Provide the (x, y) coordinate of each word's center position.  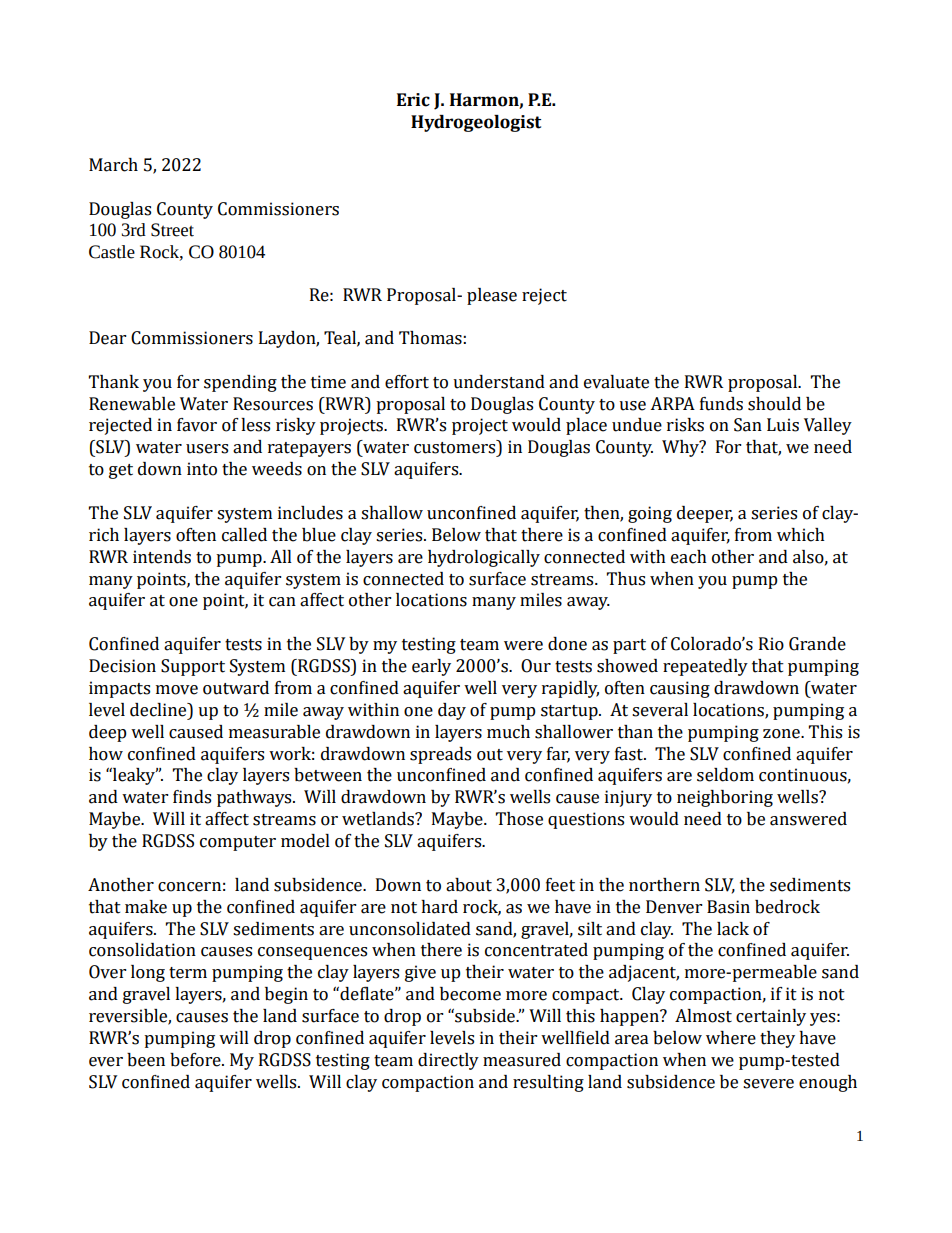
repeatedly (705, 667)
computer (238, 843)
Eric (413, 100)
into (202, 469)
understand (499, 382)
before (196, 1060)
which (801, 535)
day (452, 711)
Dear (107, 338)
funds (721, 404)
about (469, 885)
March (113, 165)
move (177, 690)
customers (456, 447)
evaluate (616, 382)
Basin (728, 907)
